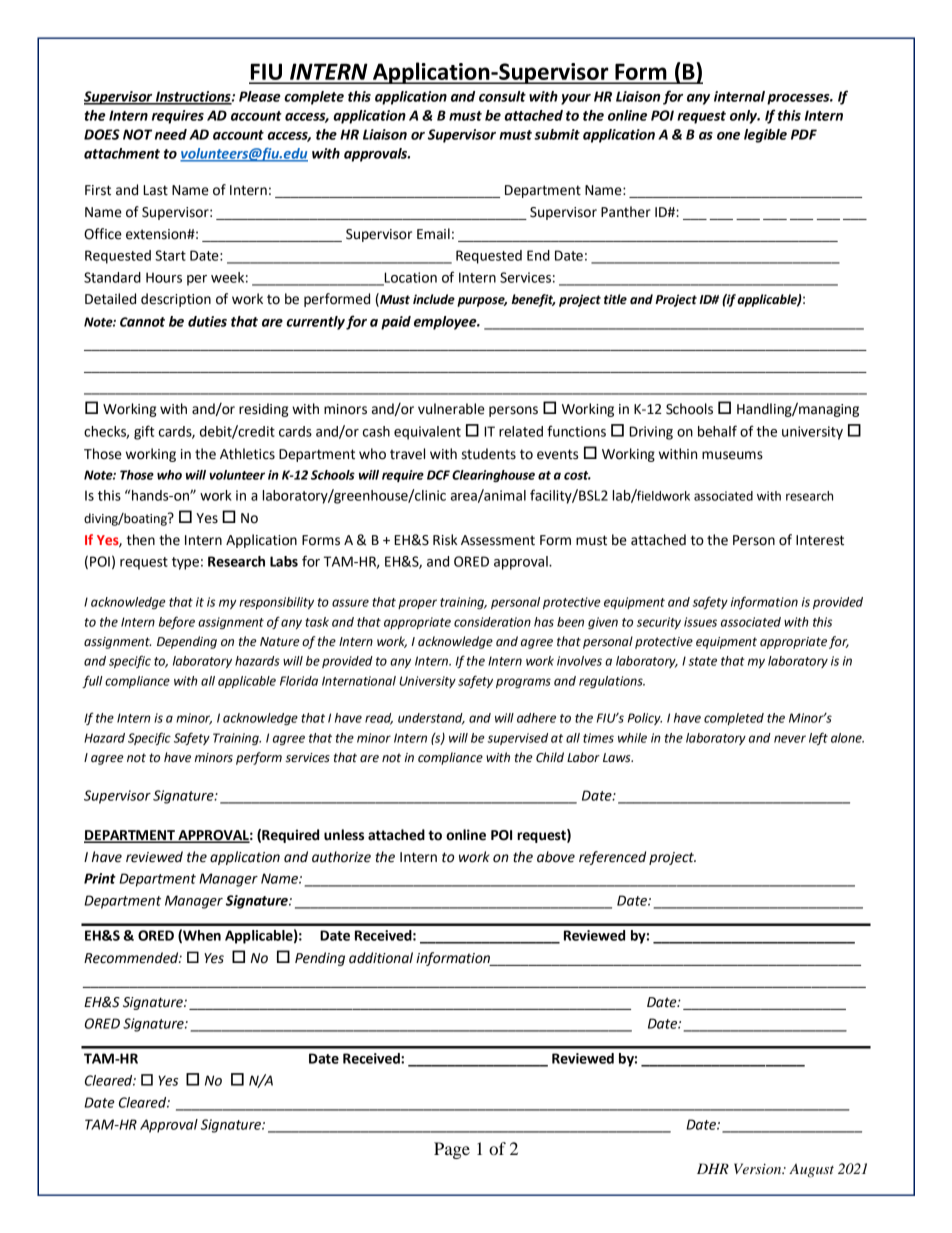  I want to click on Version, so click(759, 1168).
